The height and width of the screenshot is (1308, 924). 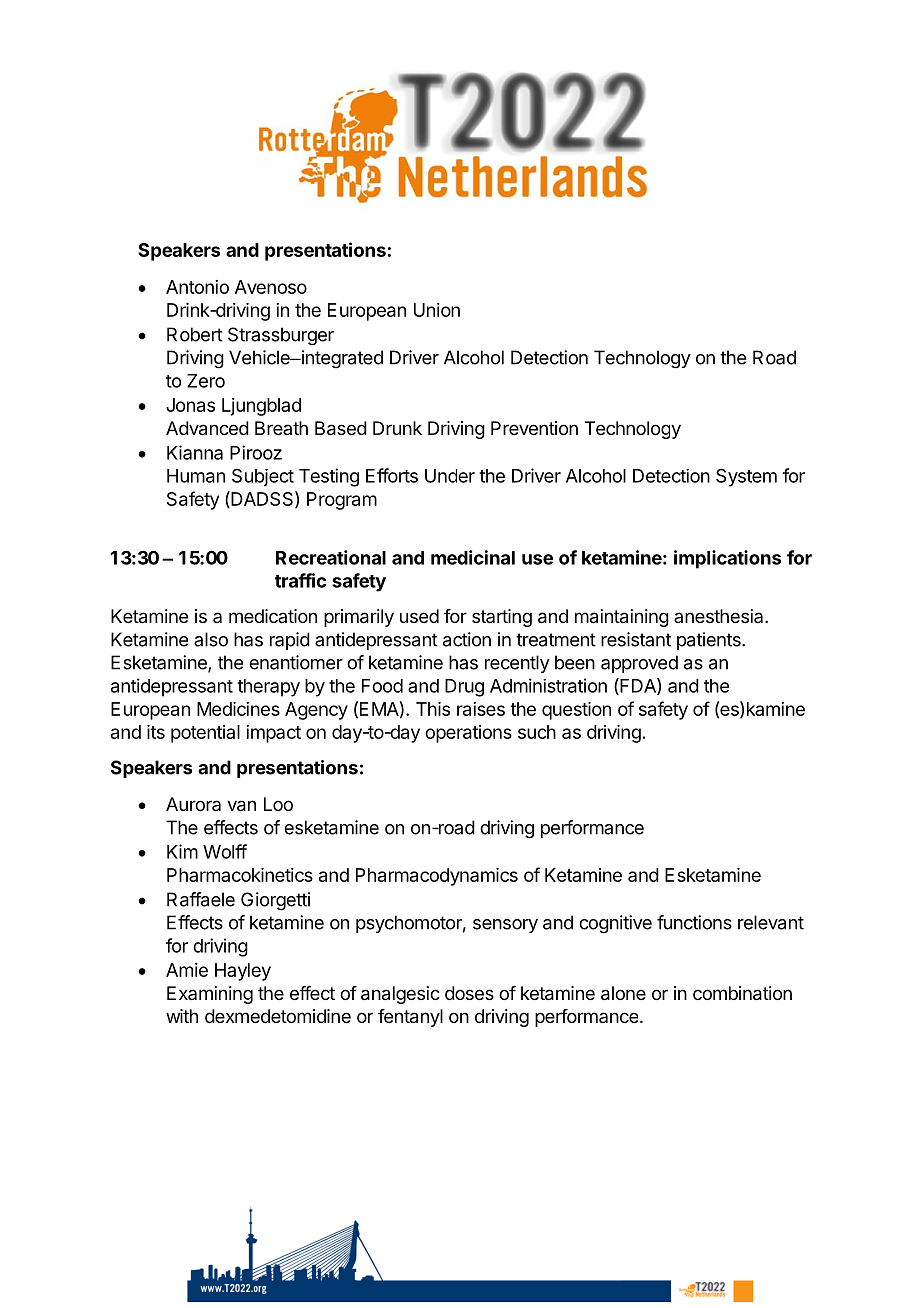 What do you see at coordinates (469, 993) in the screenshot?
I see `doses` at bounding box center [469, 993].
